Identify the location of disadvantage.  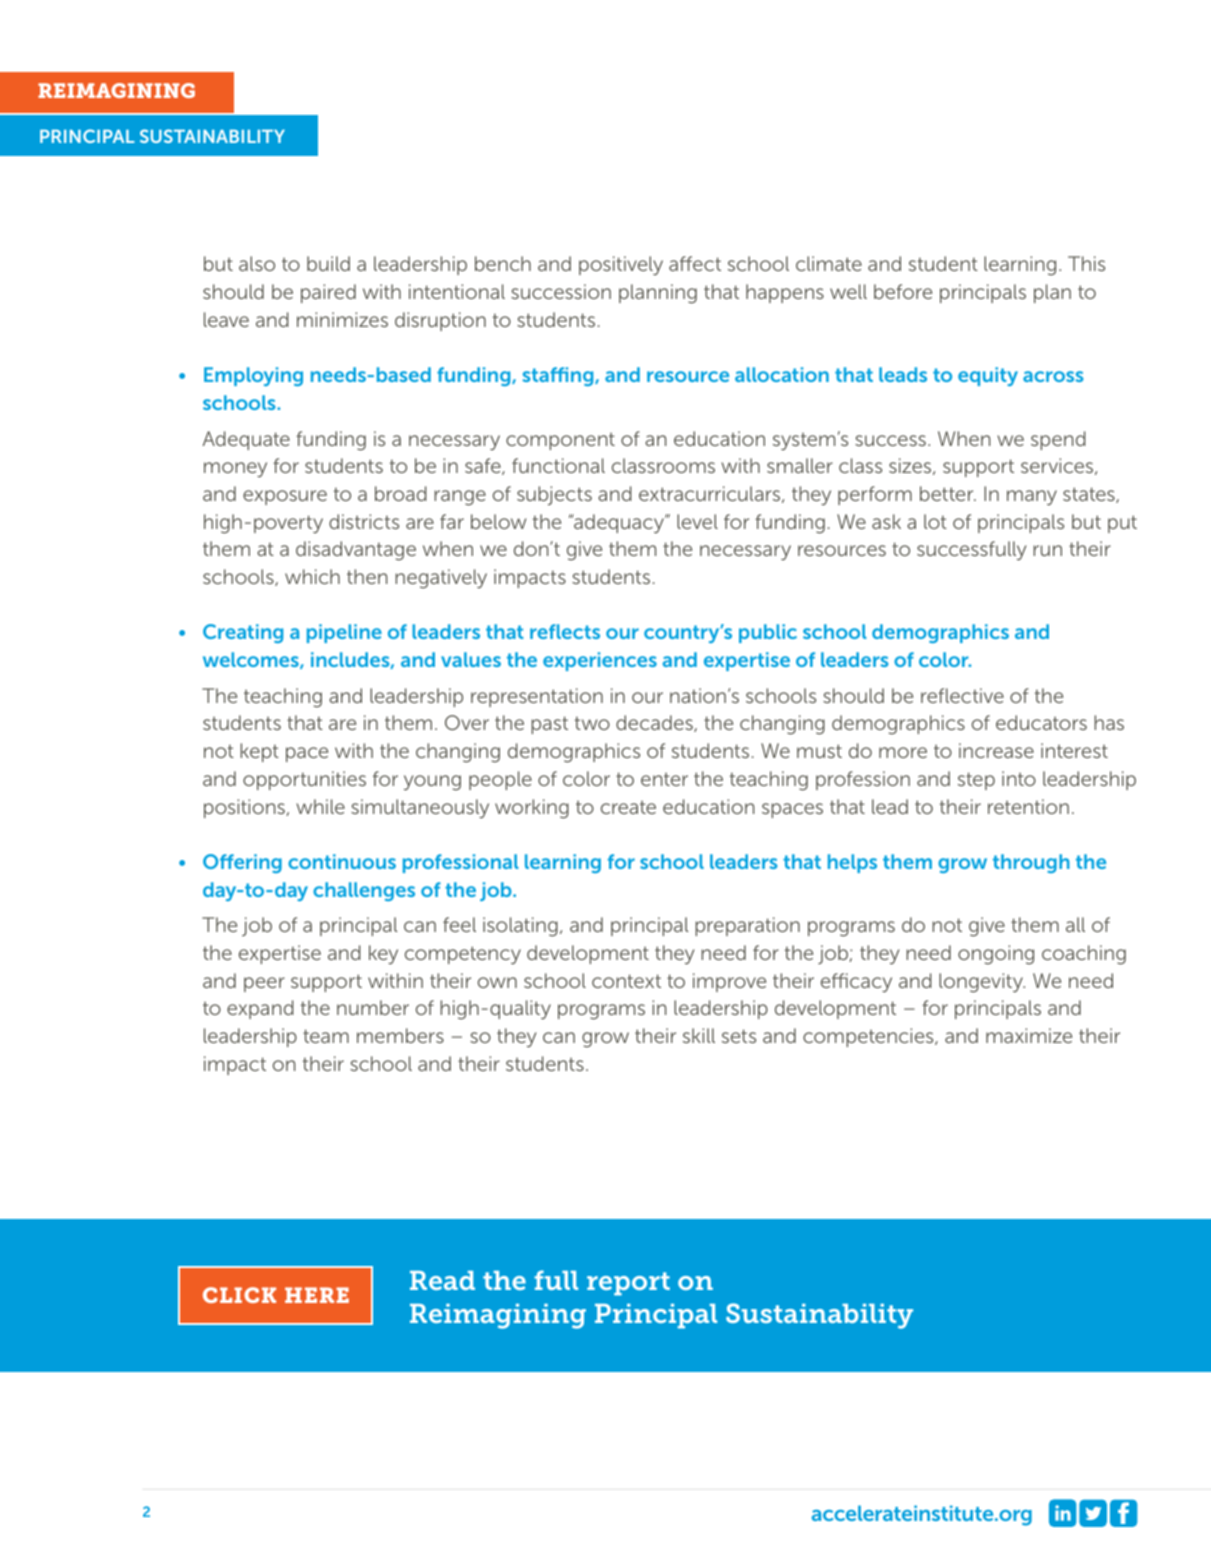
(356, 551).
